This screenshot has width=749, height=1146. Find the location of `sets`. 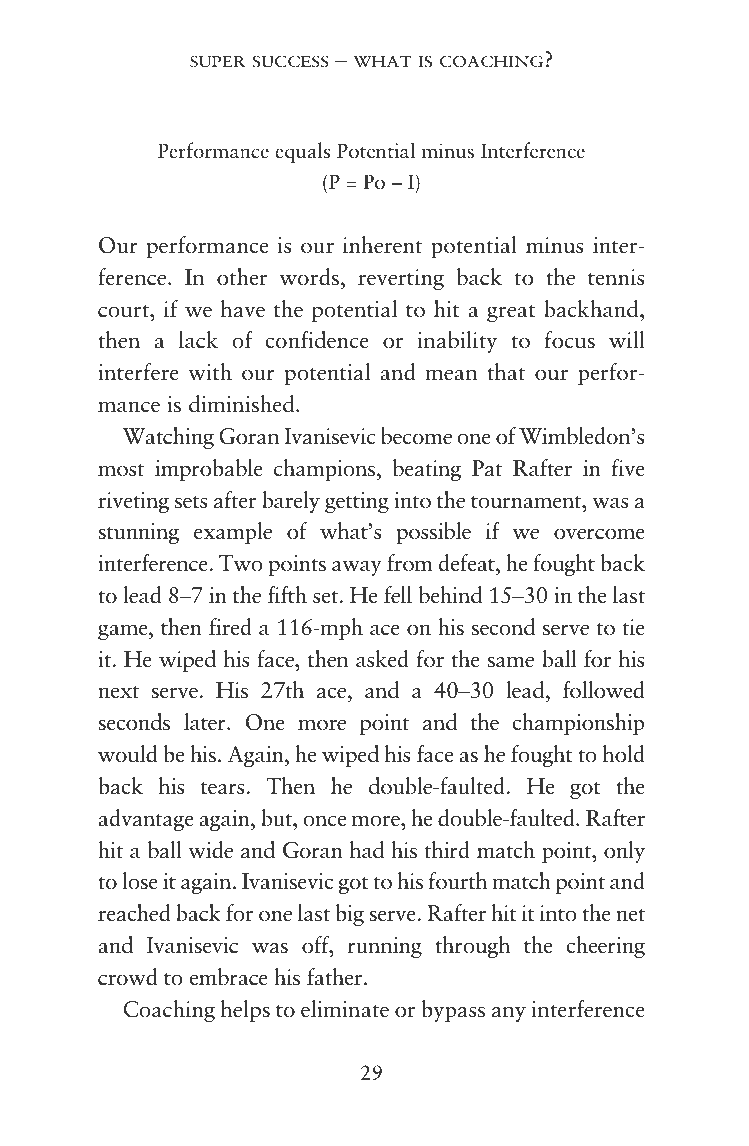

sets is located at coordinates (191, 502).
